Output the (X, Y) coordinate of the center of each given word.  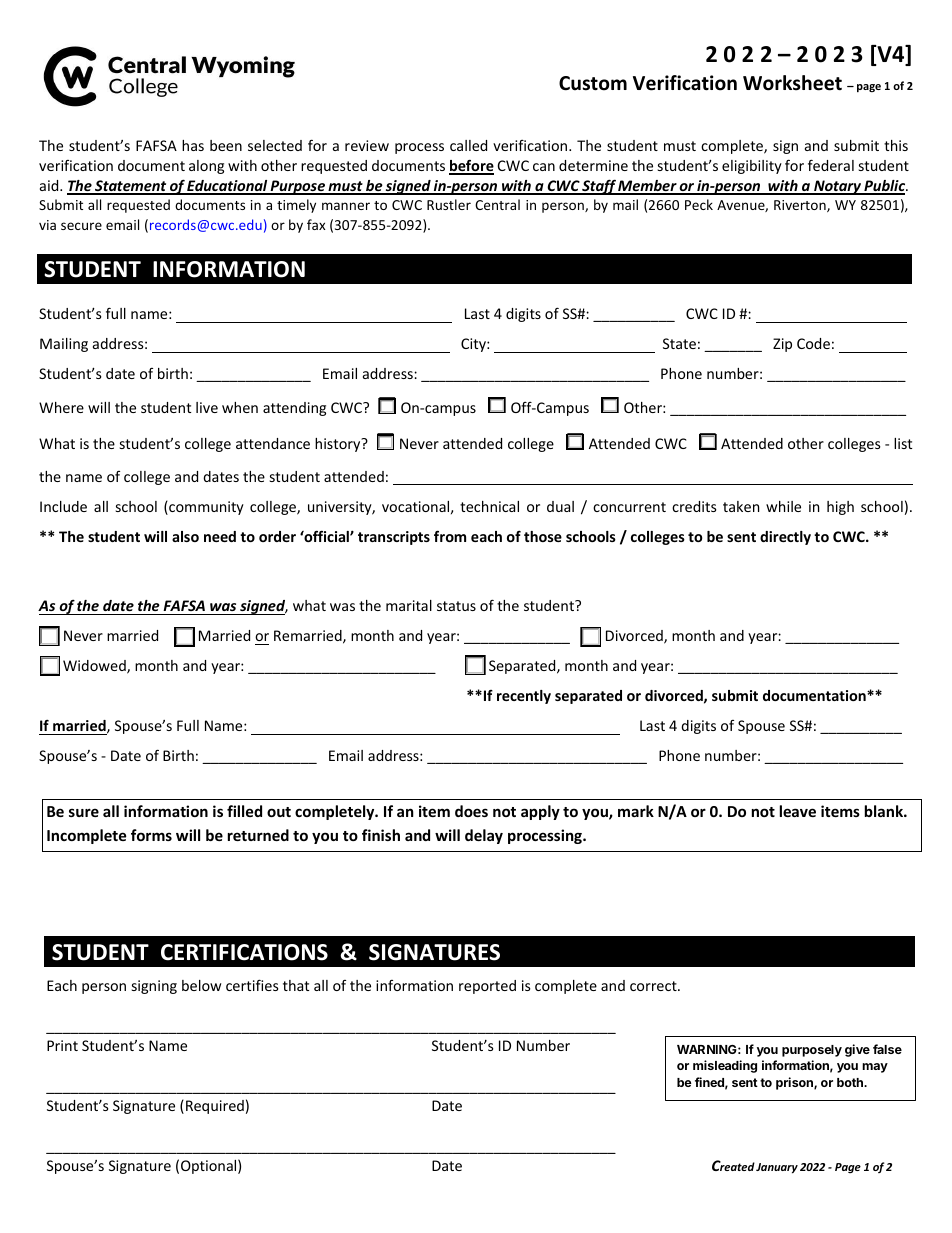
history (339, 445)
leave (798, 811)
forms (151, 835)
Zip (782, 345)
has (193, 145)
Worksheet (792, 83)
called (468, 145)
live (207, 407)
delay (484, 836)
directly (785, 538)
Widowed (95, 667)
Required (215, 1107)
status (456, 606)
